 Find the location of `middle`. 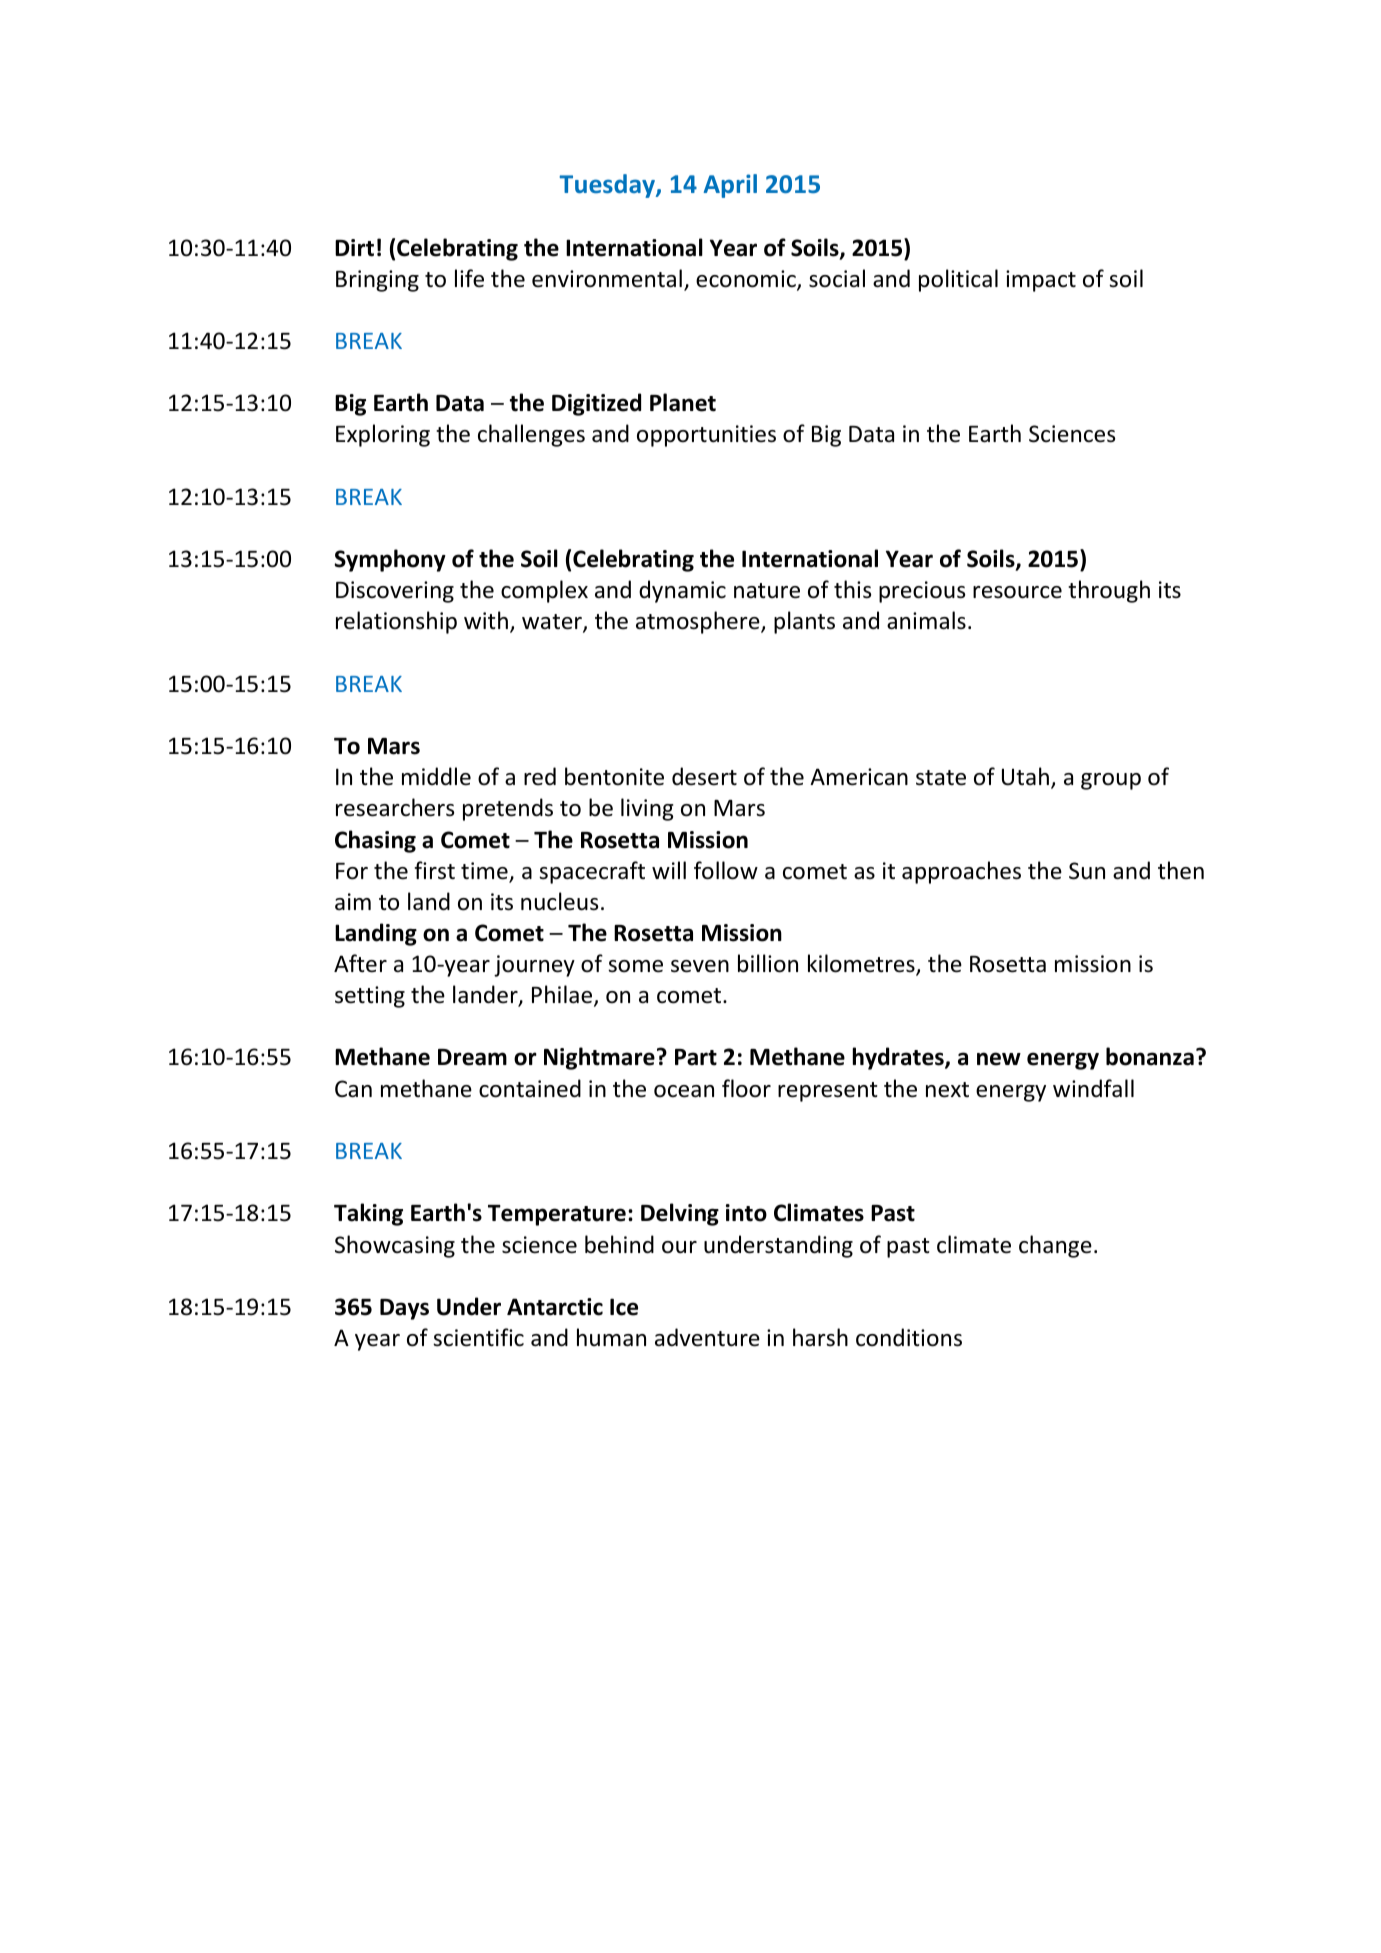

middle is located at coordinates (436, 776).
